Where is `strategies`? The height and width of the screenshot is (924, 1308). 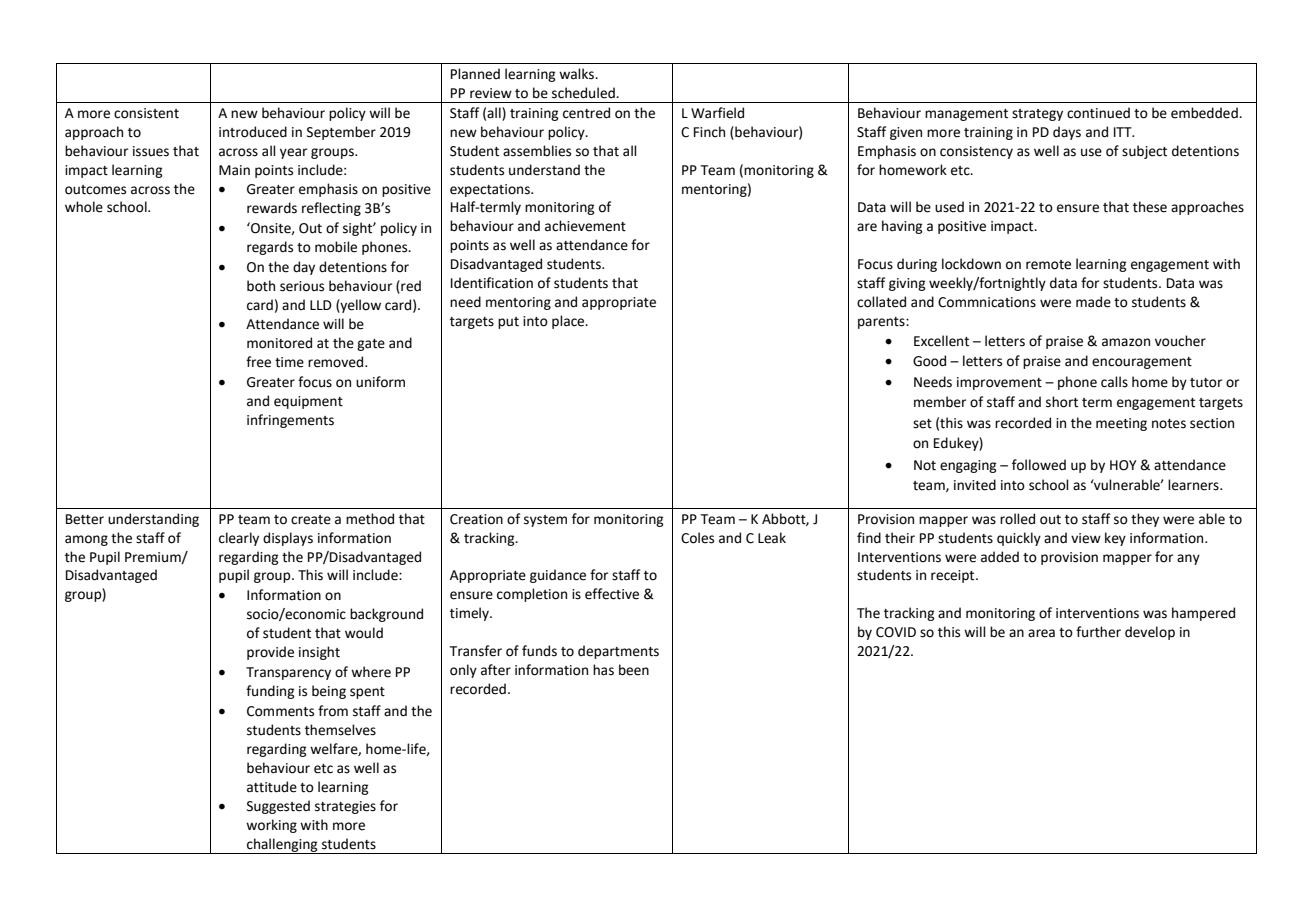
strategies is located at coordinates (345, 807).
